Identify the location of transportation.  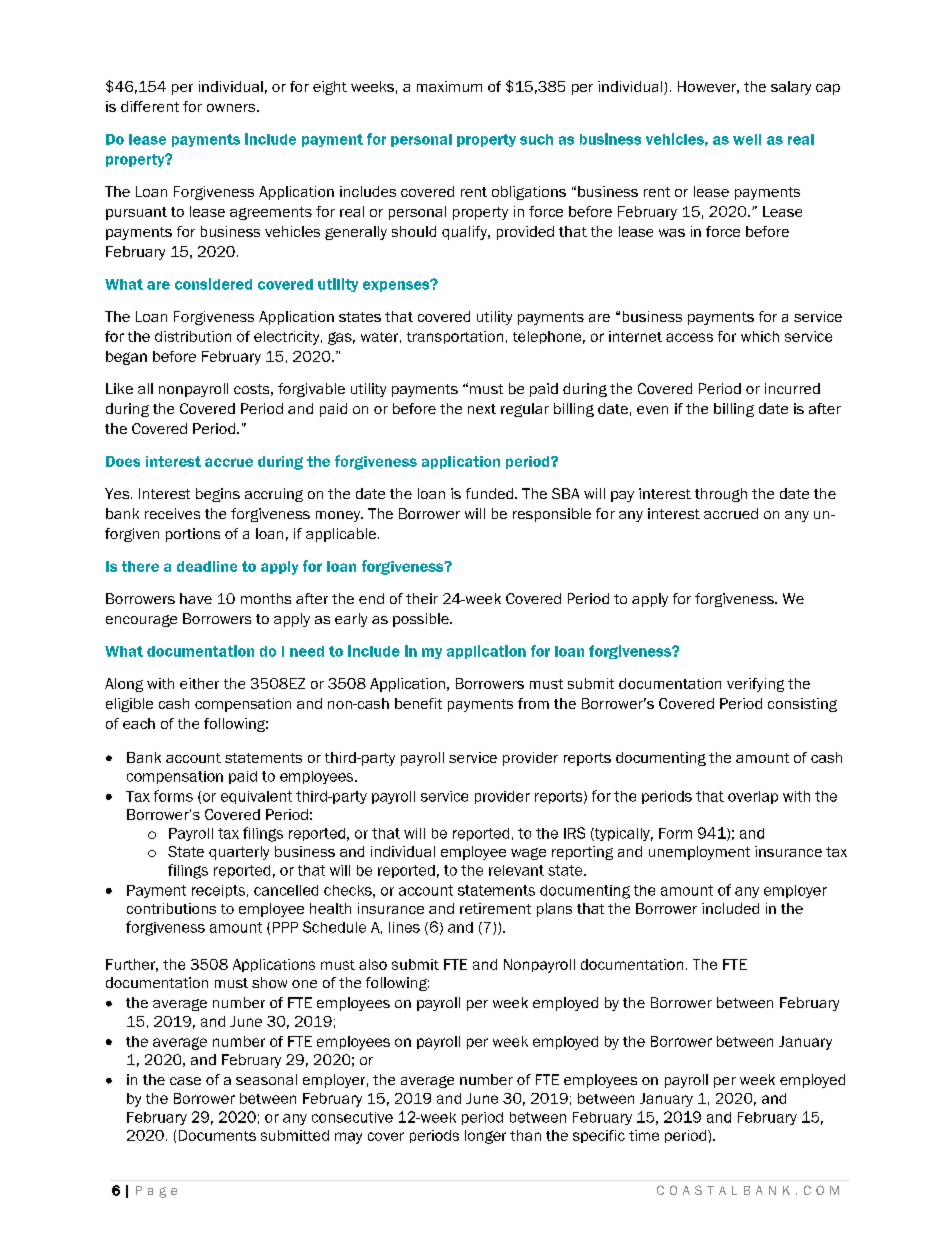
(455, 337).
